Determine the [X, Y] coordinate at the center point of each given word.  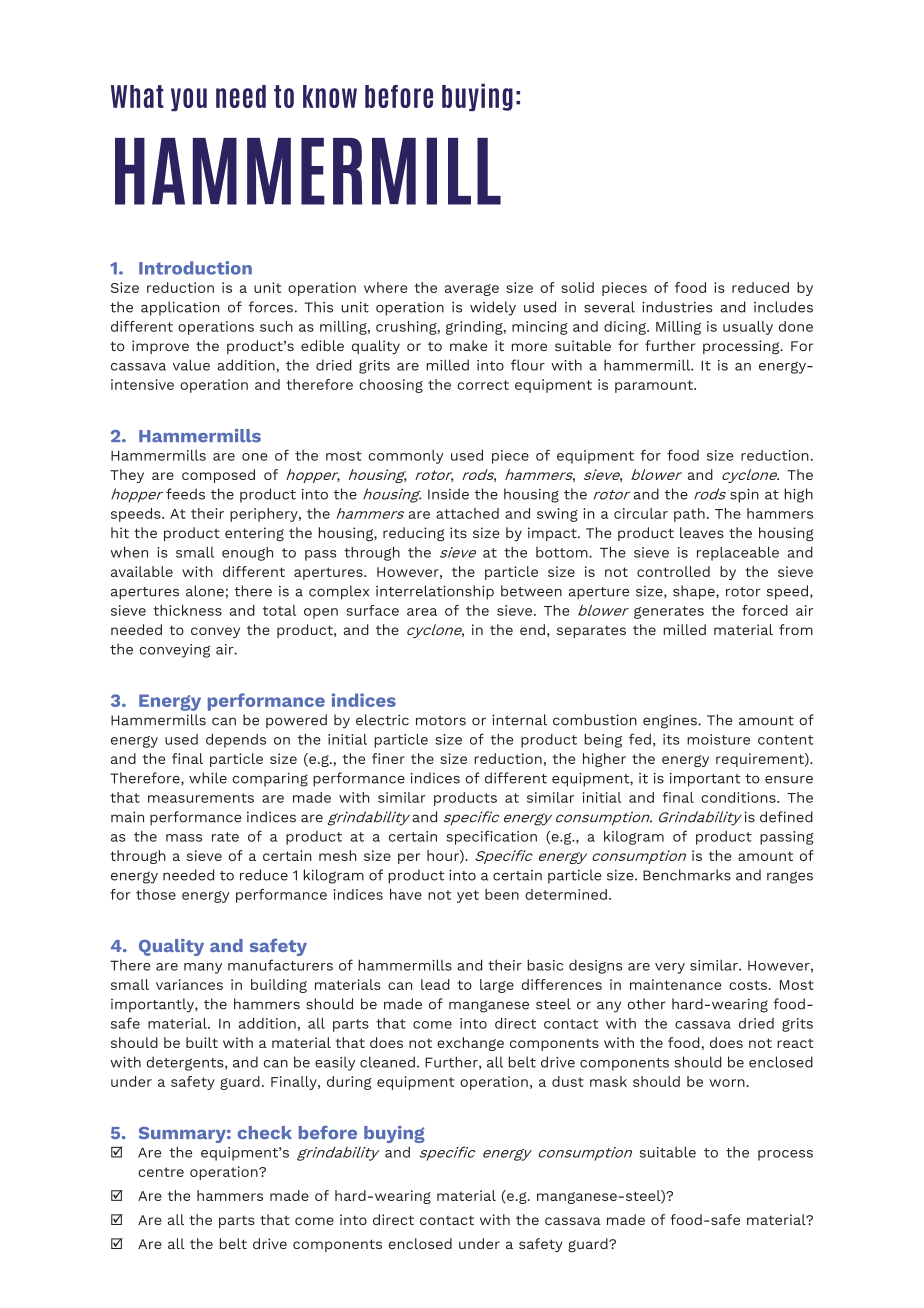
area [422, 612]
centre [161, 1172]
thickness [187, 610]
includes [783, 307]
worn [727, 1083]
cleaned [387, 1062]
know [330, 96]
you [189, 99]
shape [695, 592]
